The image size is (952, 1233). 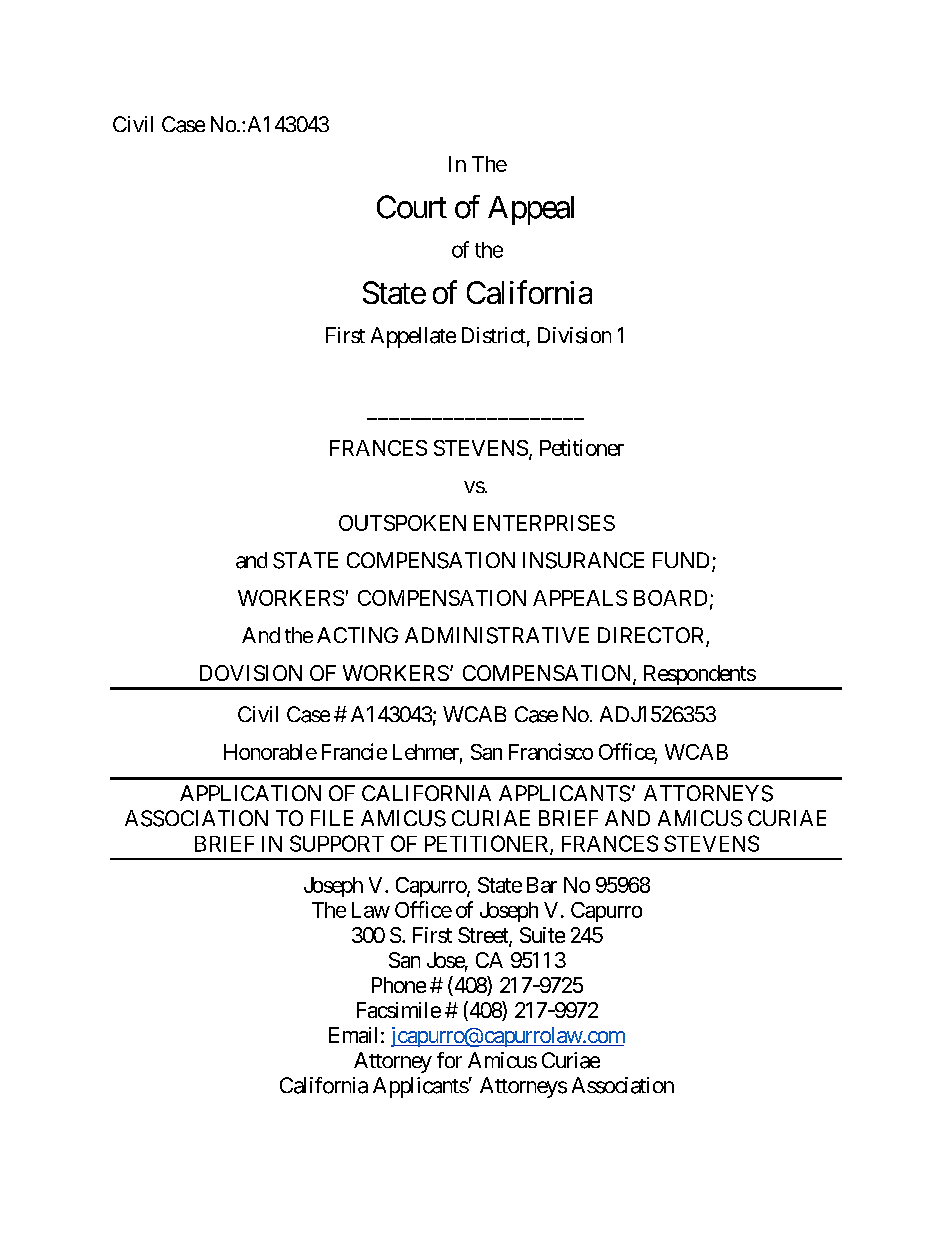 What do you see at coordinates (270, 752) in the screenshot?
I see `Honorable` at bounding box center [270, 752].
